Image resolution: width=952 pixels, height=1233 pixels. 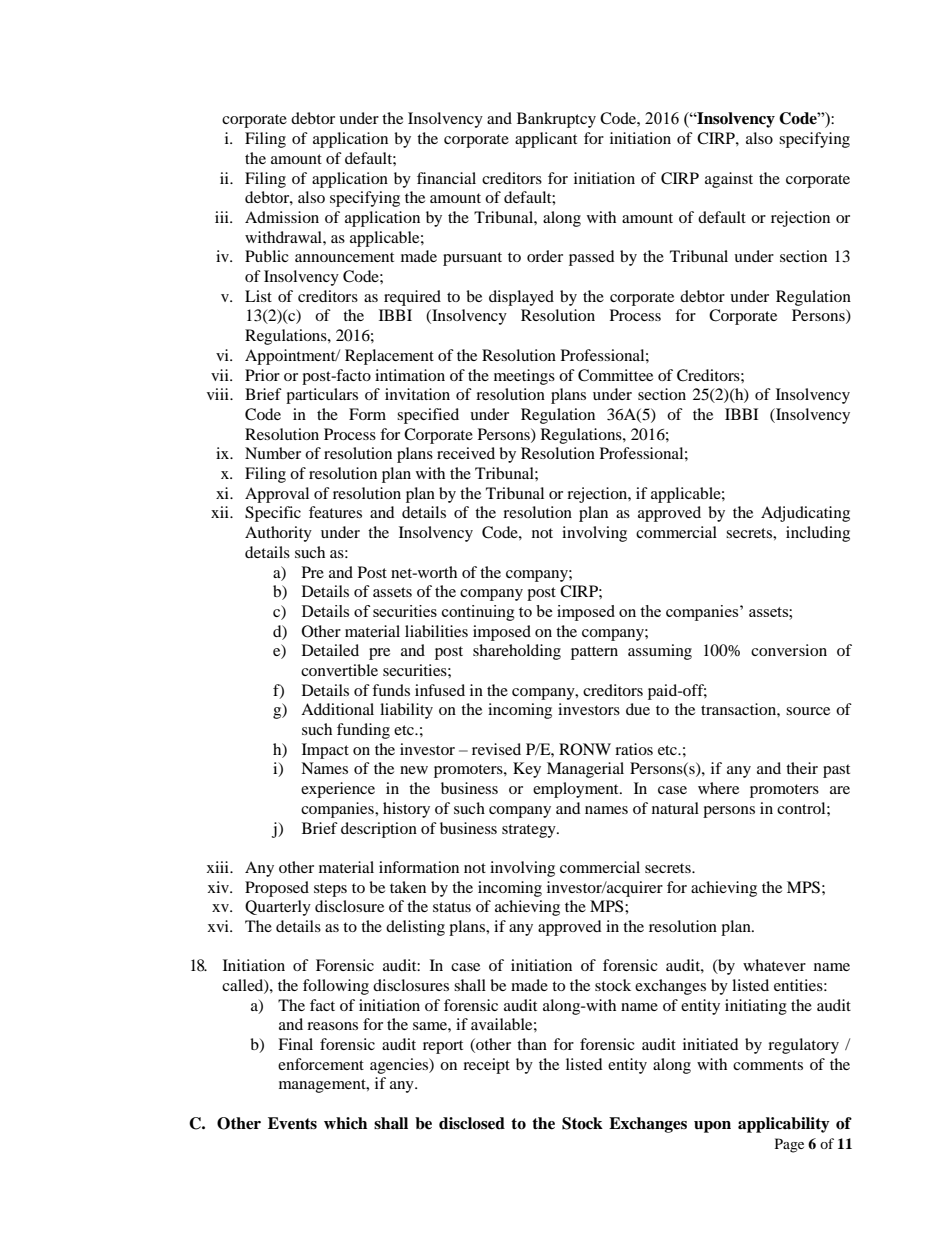 What do you see at coordinates (615, 375) in the image?
I see `Committee` at bounding box center [615, 375].
